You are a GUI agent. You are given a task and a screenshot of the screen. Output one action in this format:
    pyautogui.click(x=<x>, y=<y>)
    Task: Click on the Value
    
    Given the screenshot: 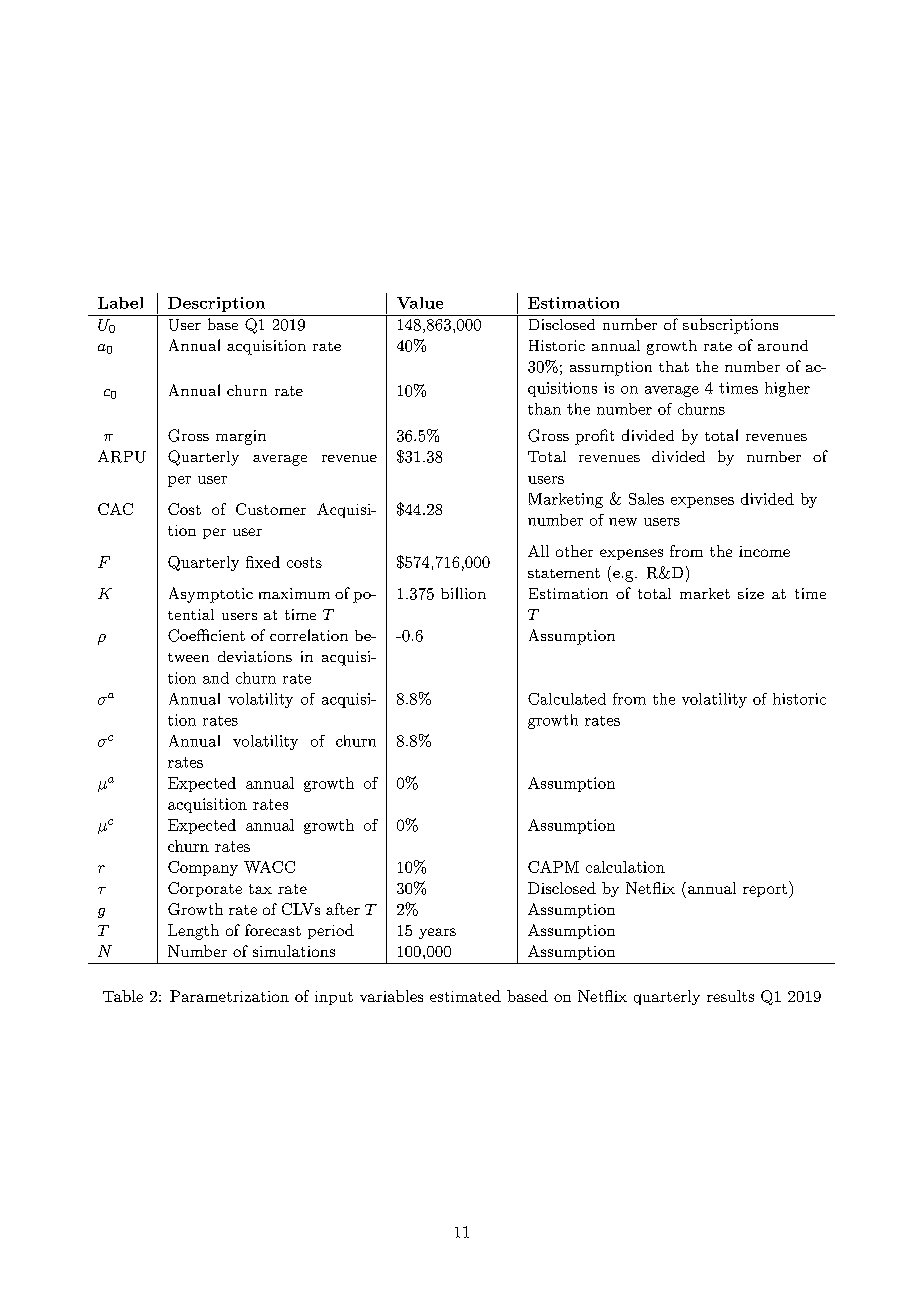 What is the action you would take?
    pyautogui.click(x=420, y=303)
